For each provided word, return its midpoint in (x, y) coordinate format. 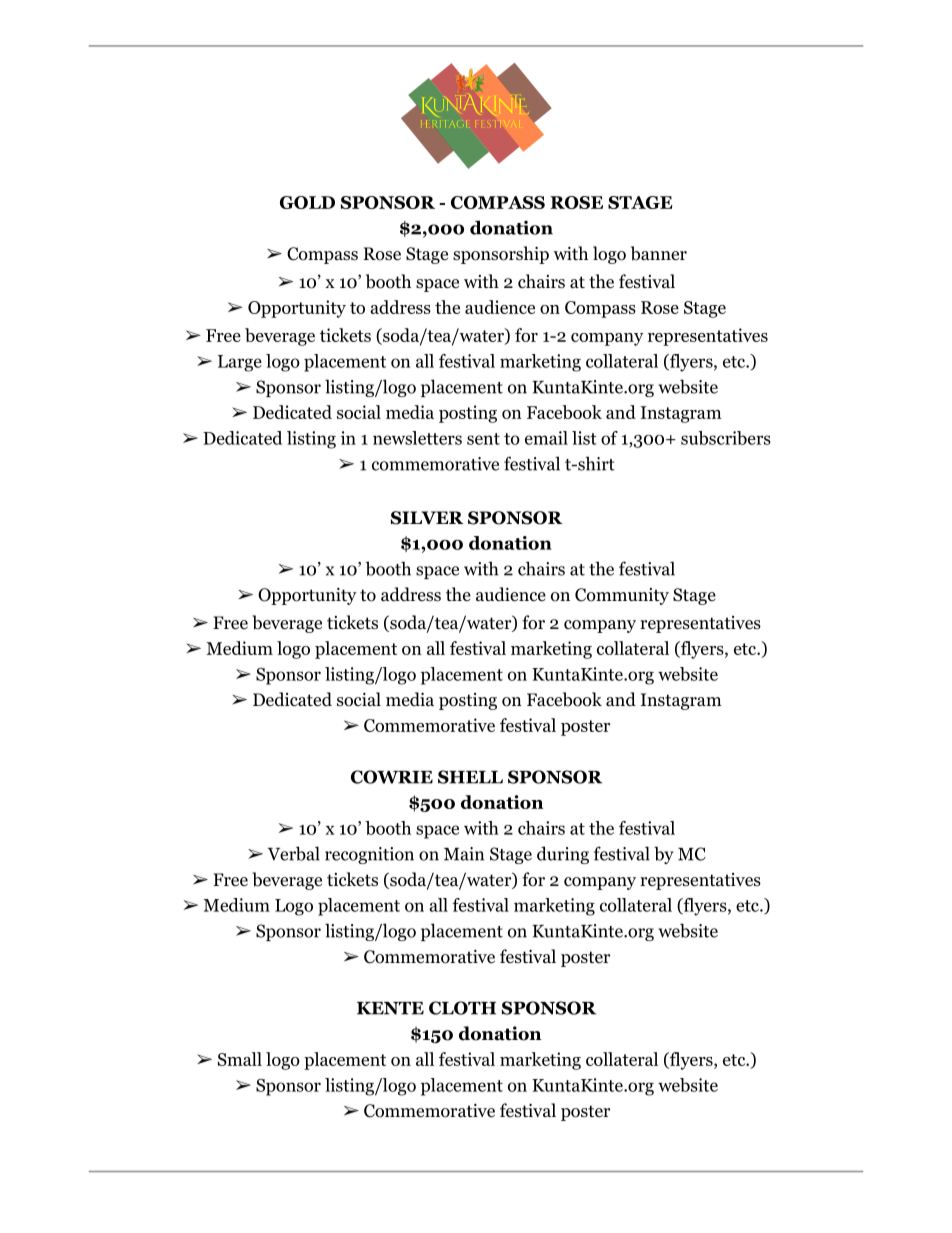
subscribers (726, 438)
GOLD (307, 202)
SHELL (470, 777)
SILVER (427, 518)
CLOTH (462, 1008)
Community (622, 596)
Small (240, 1059)
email (546, 438)
